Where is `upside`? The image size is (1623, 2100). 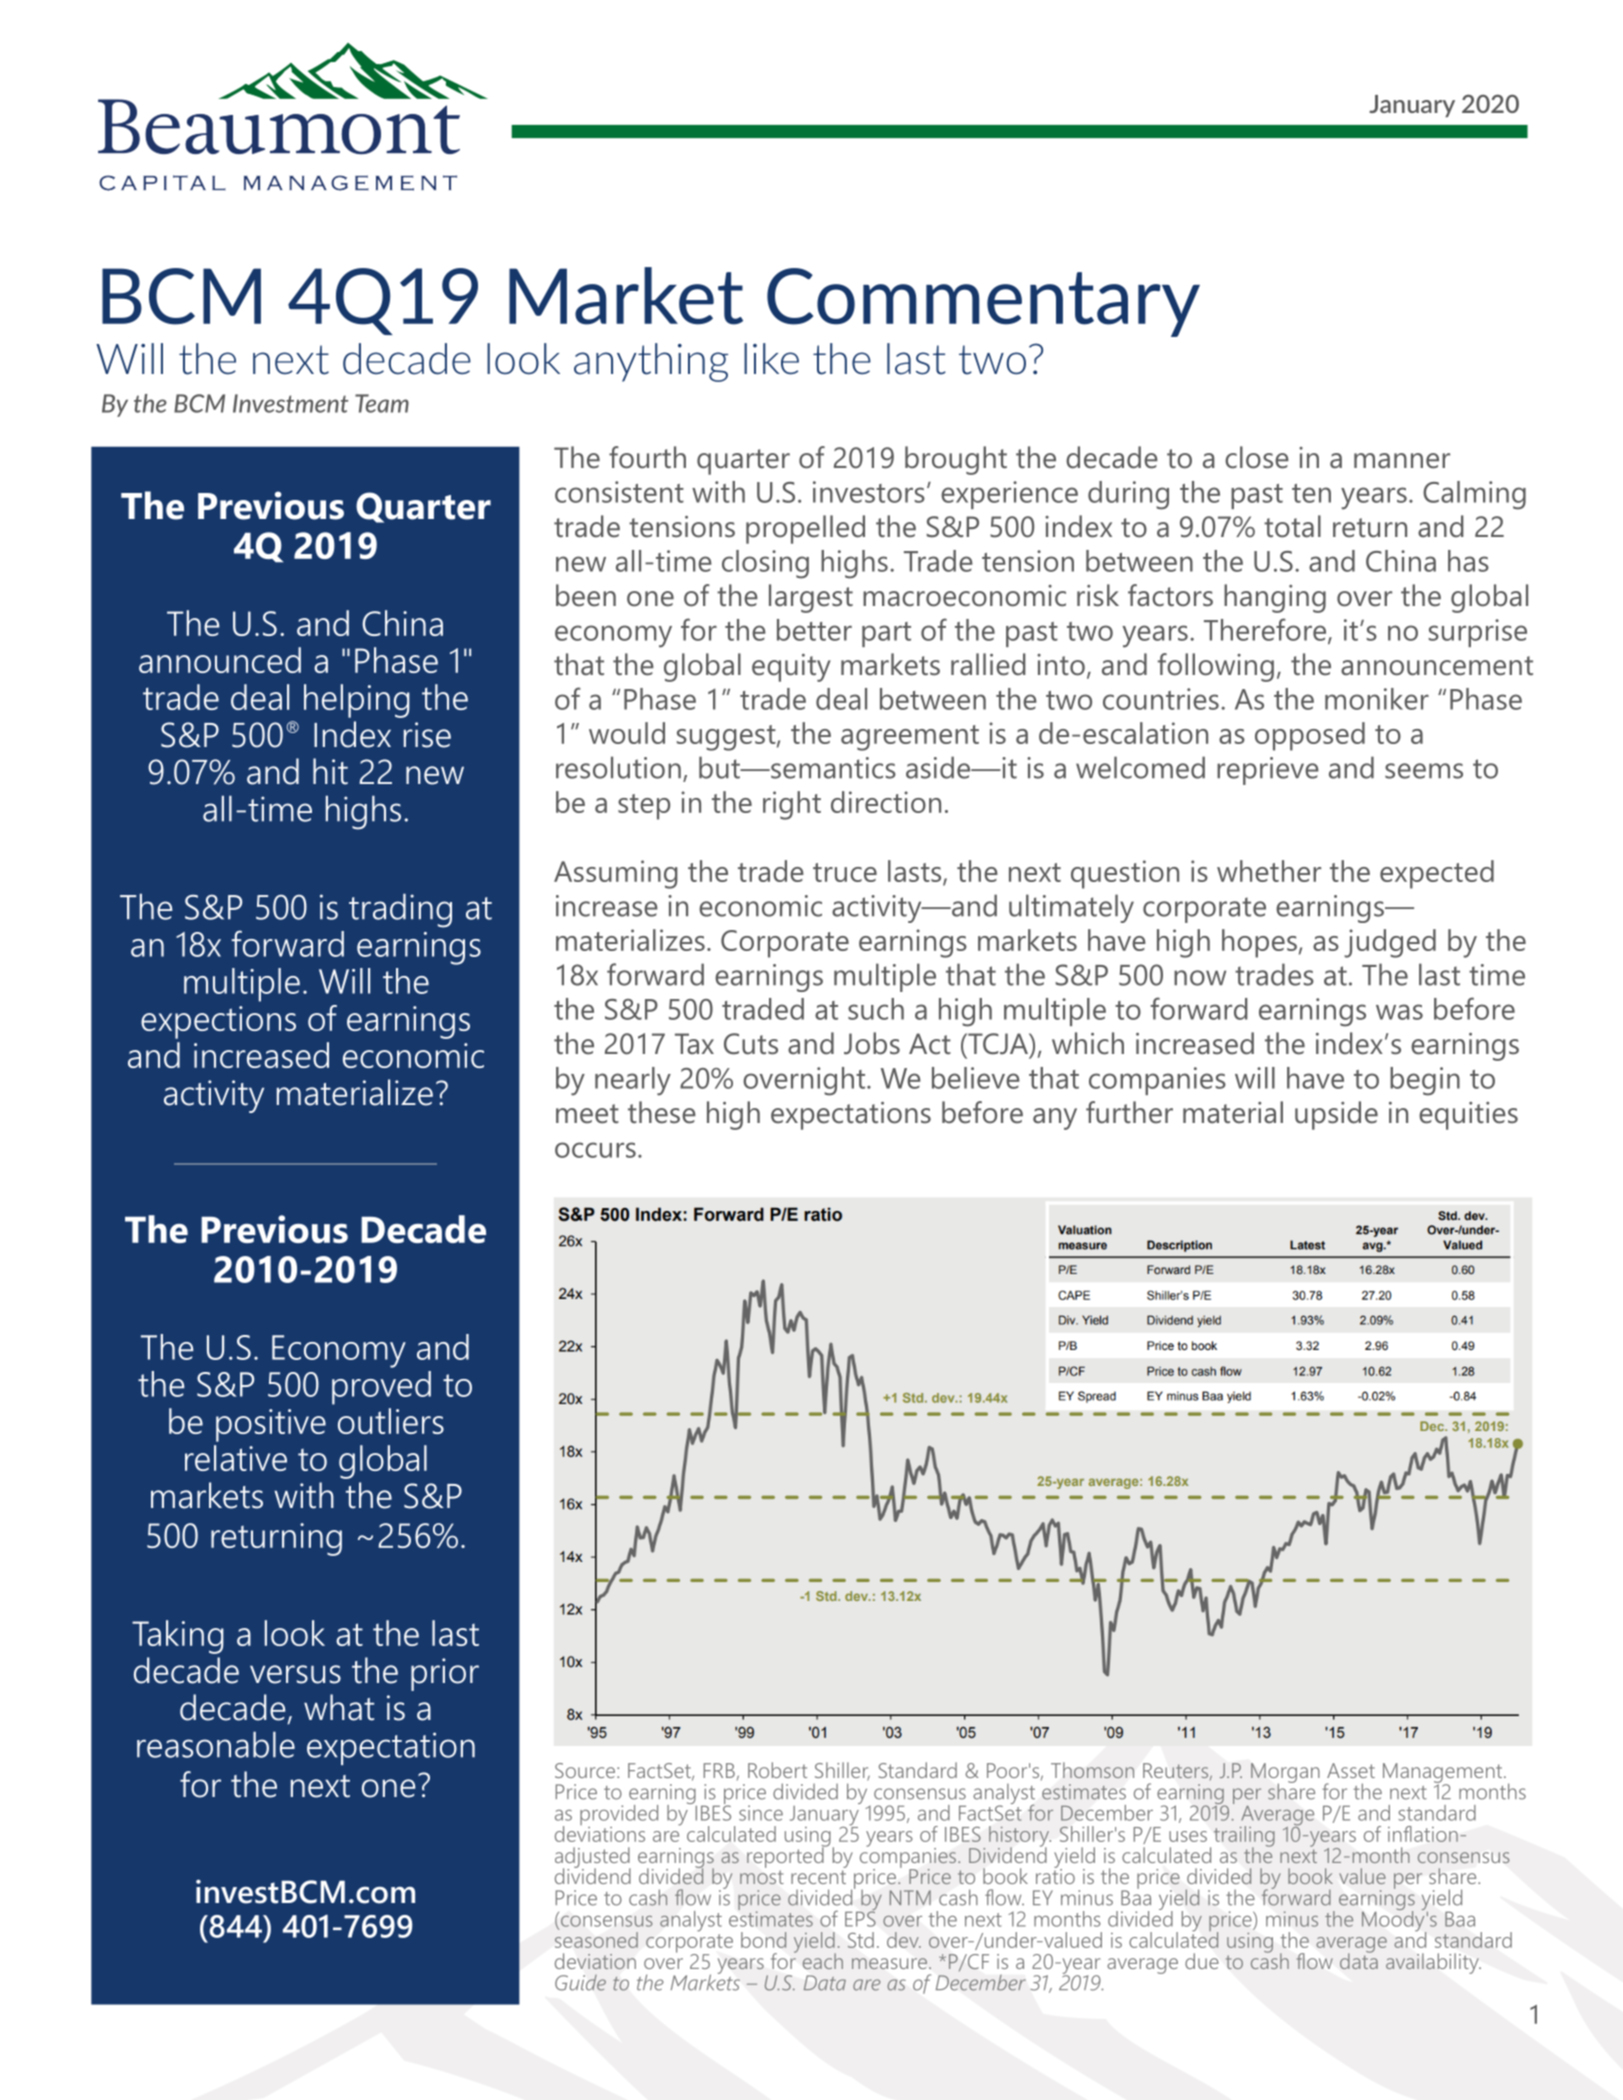
upside is located at coordinates (1336, 1115).
